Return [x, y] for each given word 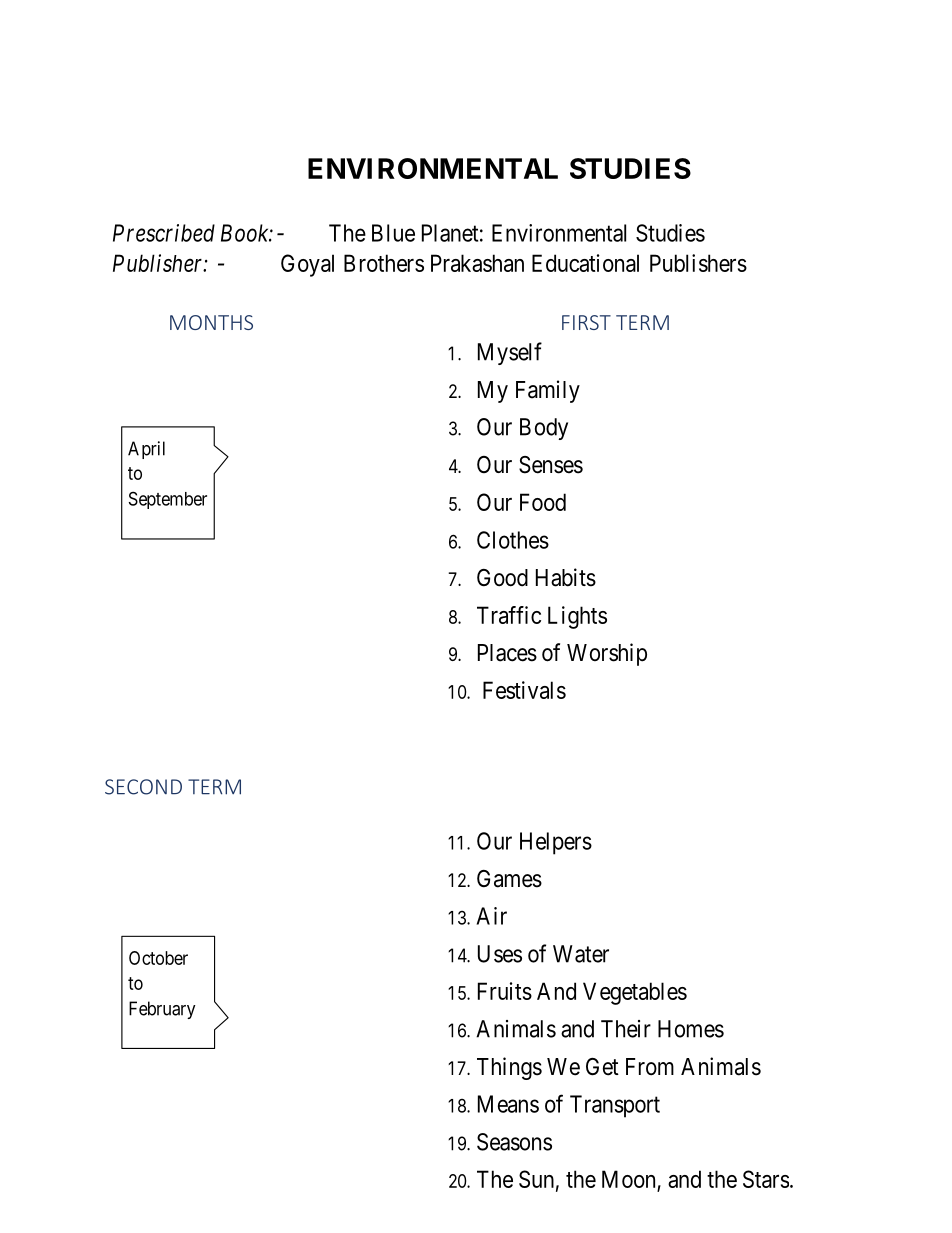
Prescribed [164, 233]
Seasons [514, 1142]
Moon [628, 1179]
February [162, 1010]
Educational [585, 263]
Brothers [384, 263]
